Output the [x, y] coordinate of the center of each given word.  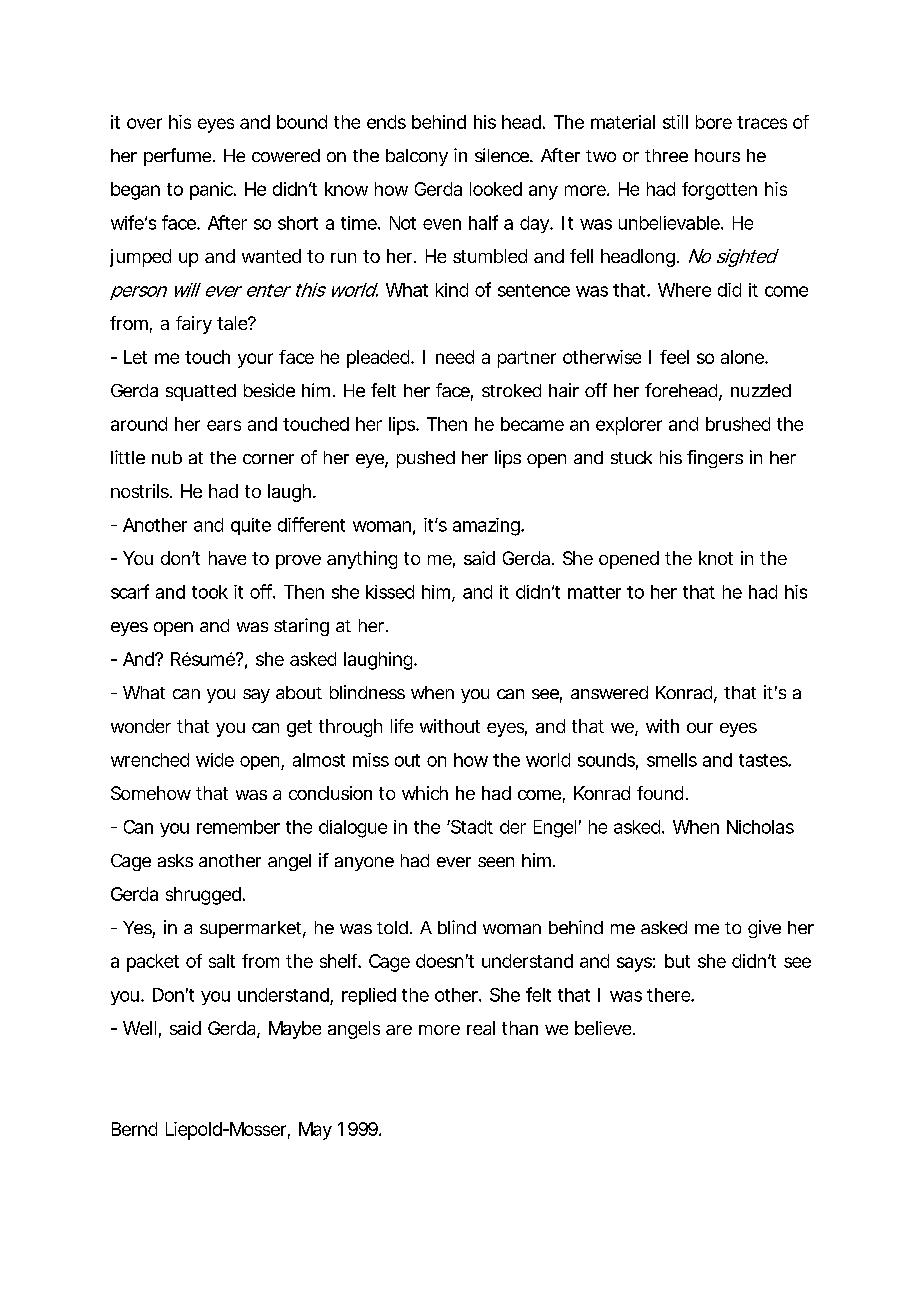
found [660, 793]
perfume [179, 157]
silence [503, 155]
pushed [426, 459]
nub [167, 457]
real [481, 1028]
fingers [715, 459]
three [666, 155]
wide [215, 760]
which [425, 793]
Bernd [134, 1129]
